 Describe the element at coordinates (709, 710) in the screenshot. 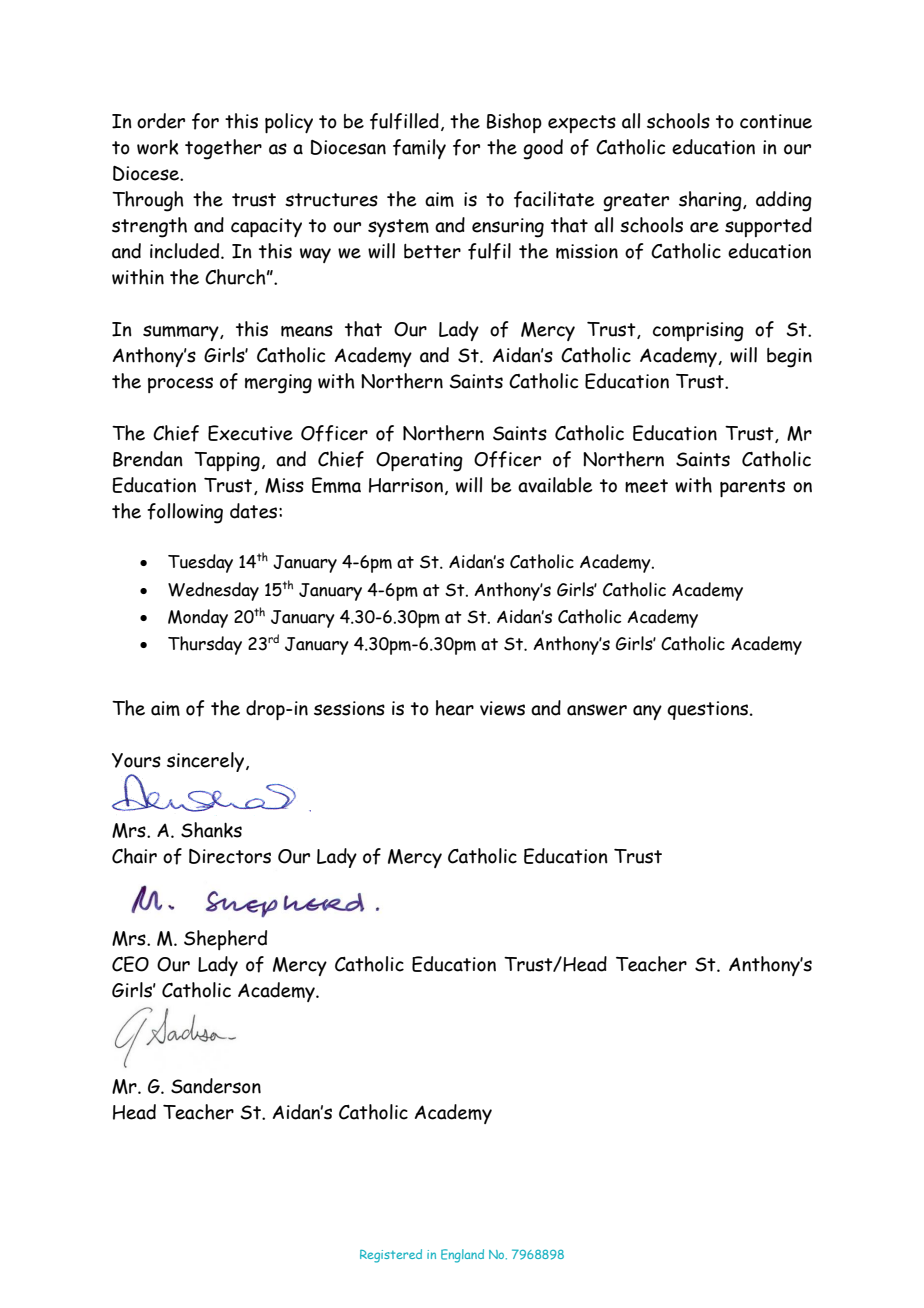

I see `questions` at that location.
